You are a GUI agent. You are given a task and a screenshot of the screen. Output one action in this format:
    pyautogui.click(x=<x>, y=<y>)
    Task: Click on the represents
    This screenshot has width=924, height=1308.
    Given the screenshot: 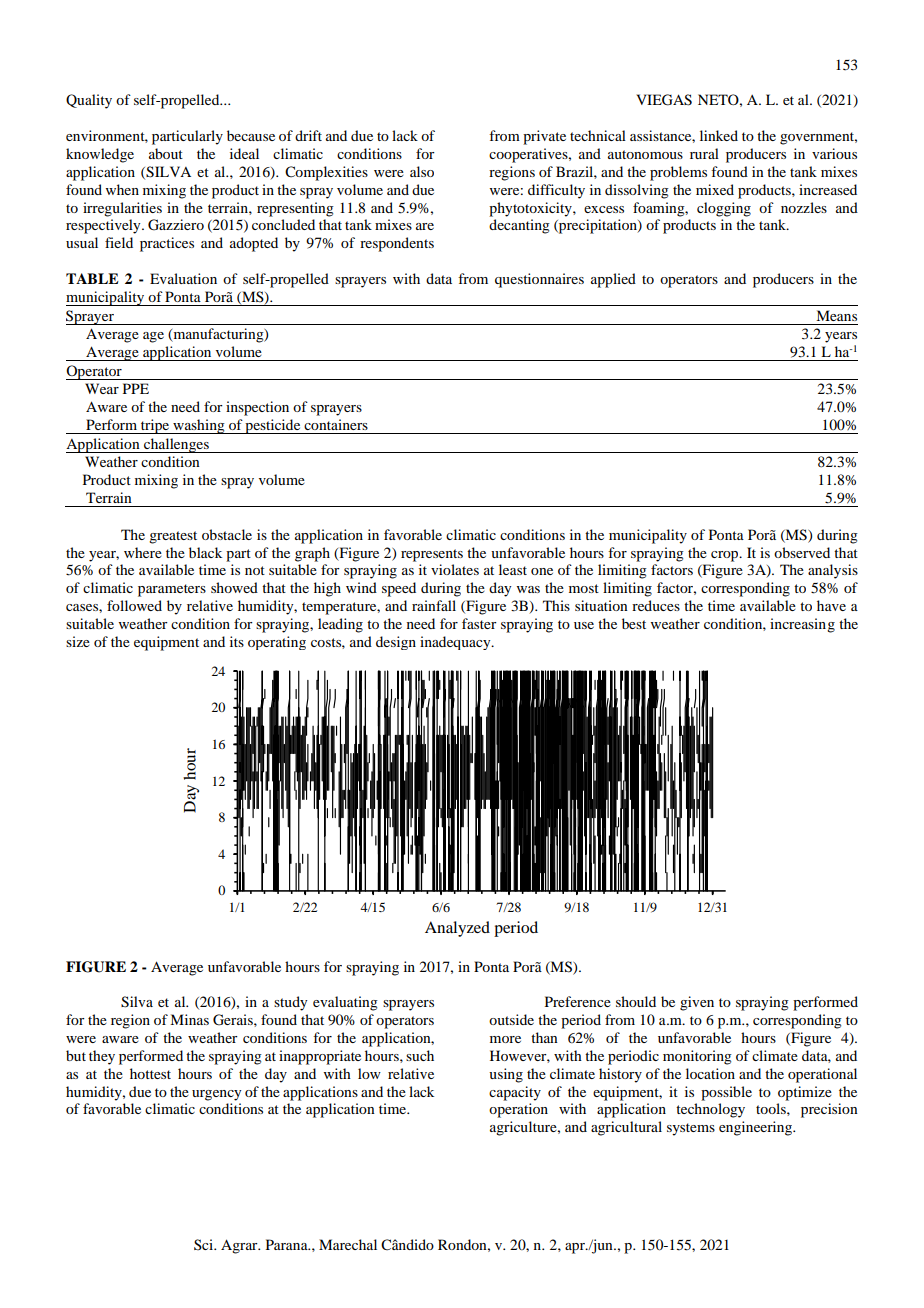 What is the action you would take?
    pyautogui.click(x=432, y=555)
